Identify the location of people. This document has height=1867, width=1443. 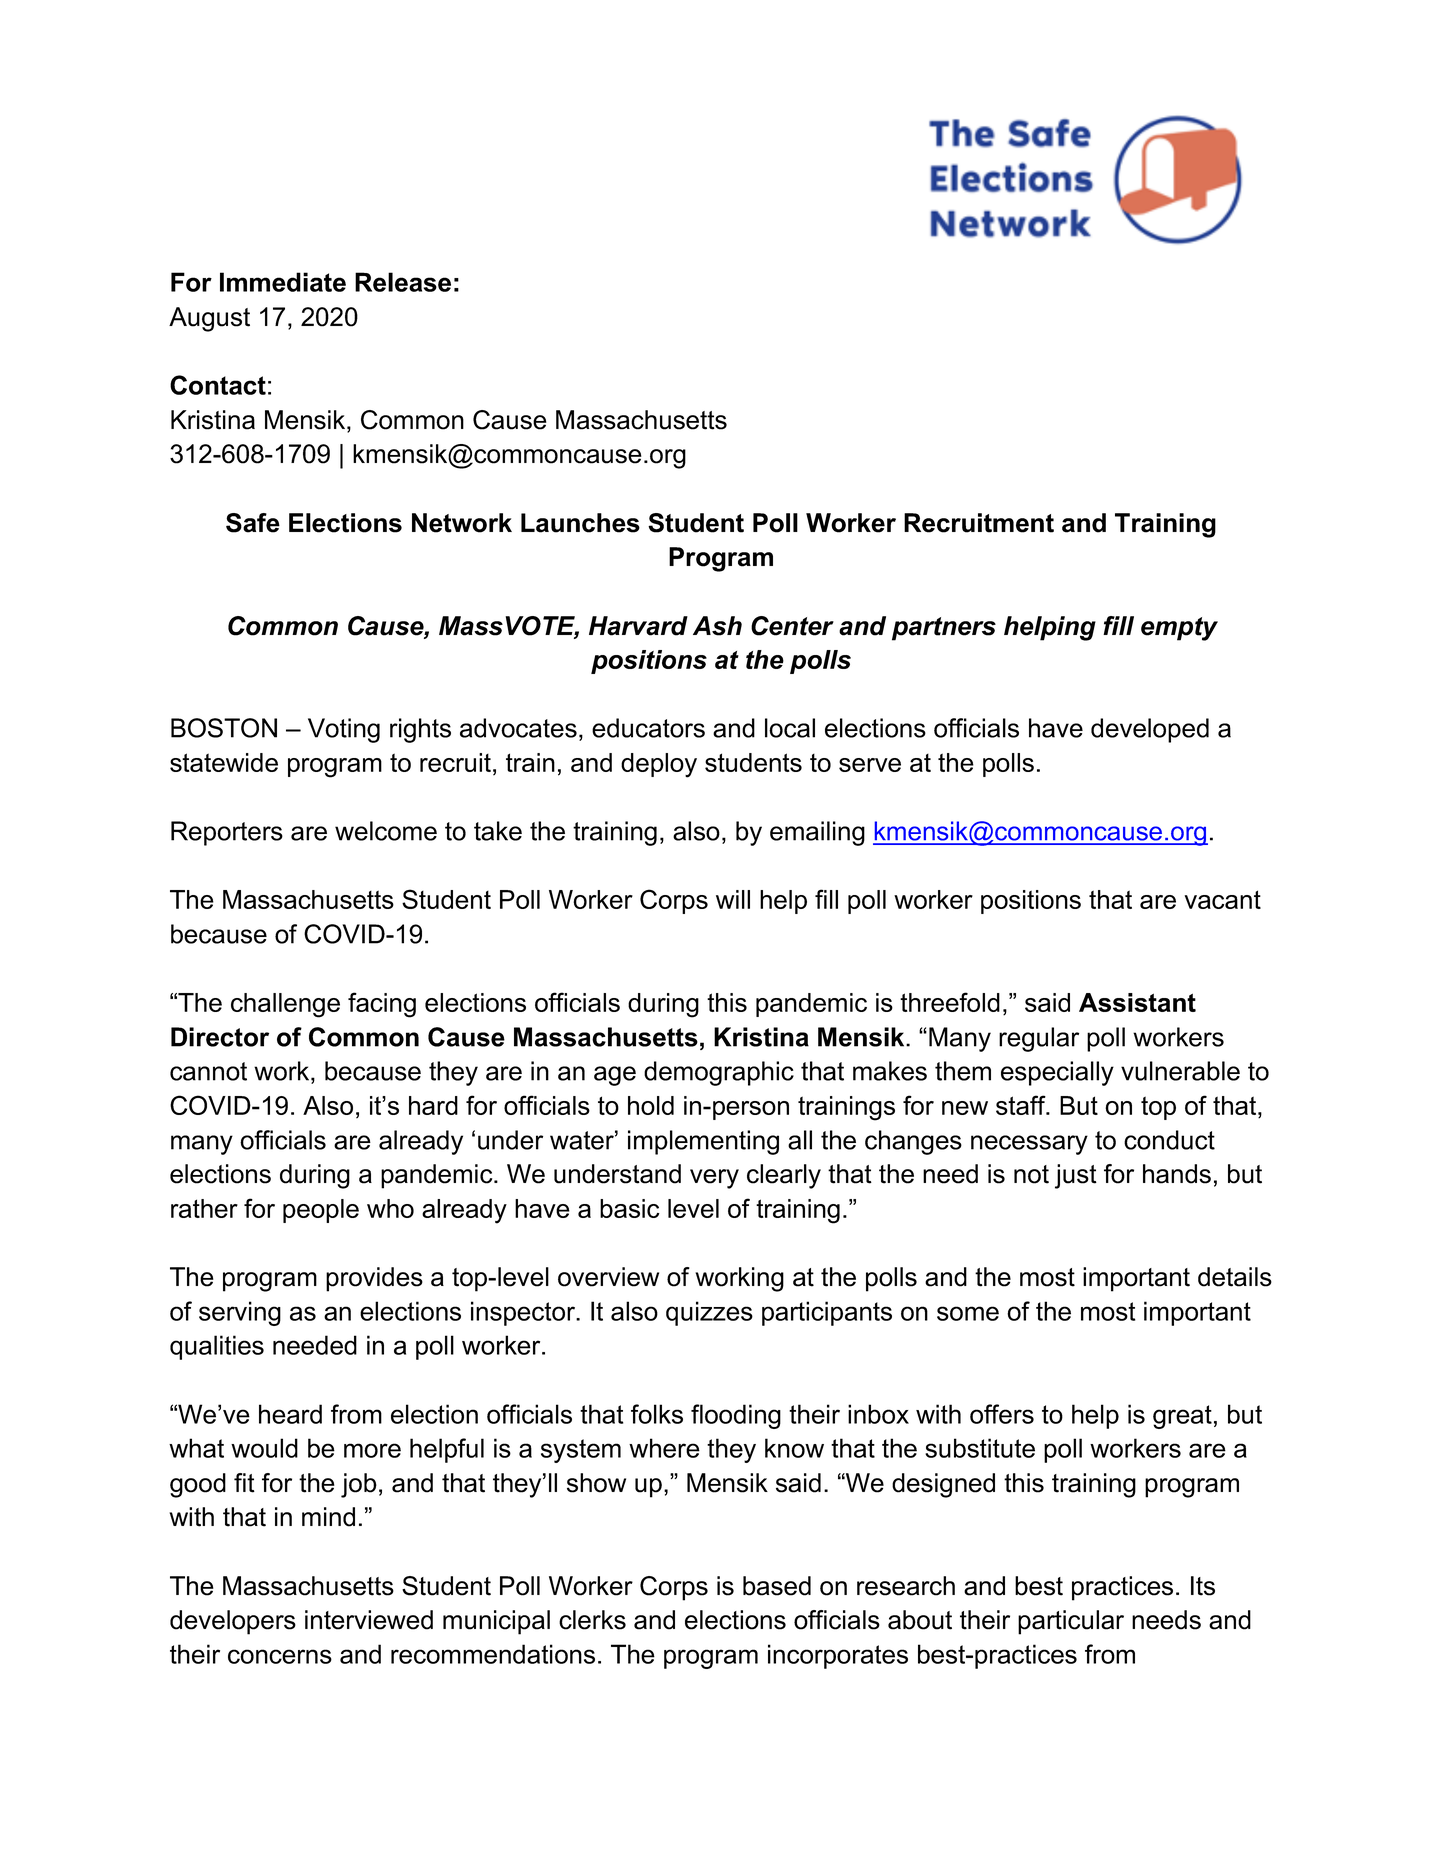
(321, 1211).
